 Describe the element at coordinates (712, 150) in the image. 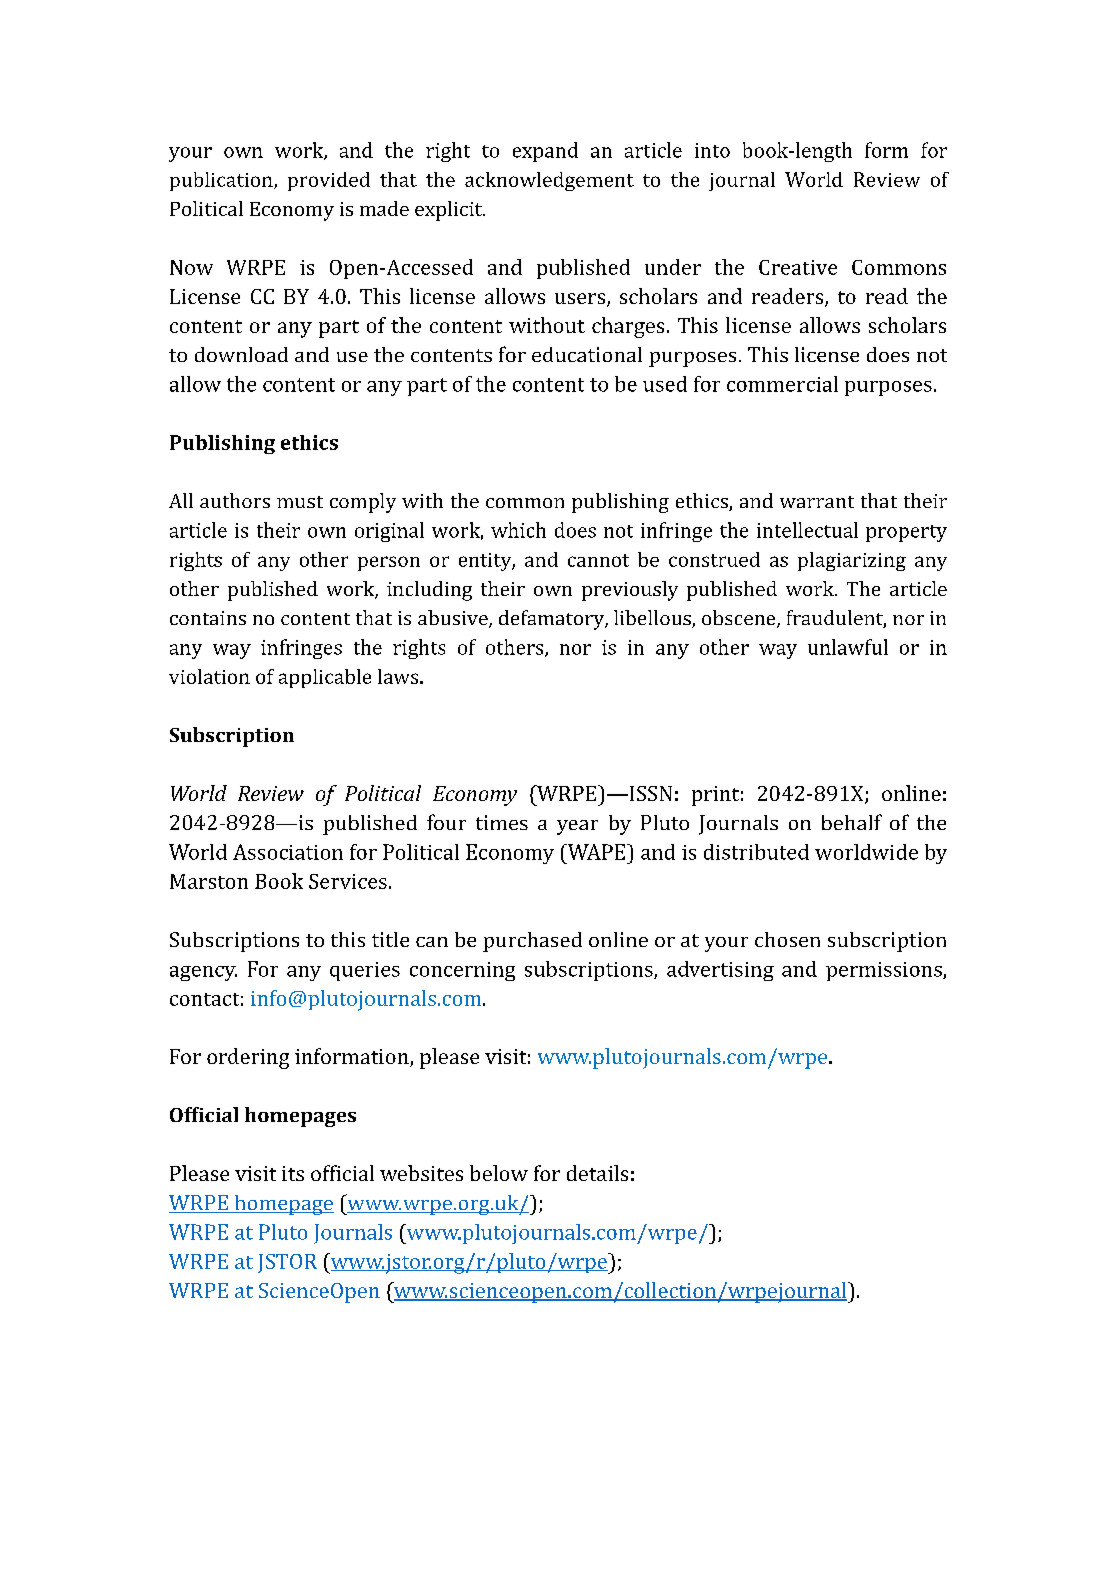

I see `into` at that location.
